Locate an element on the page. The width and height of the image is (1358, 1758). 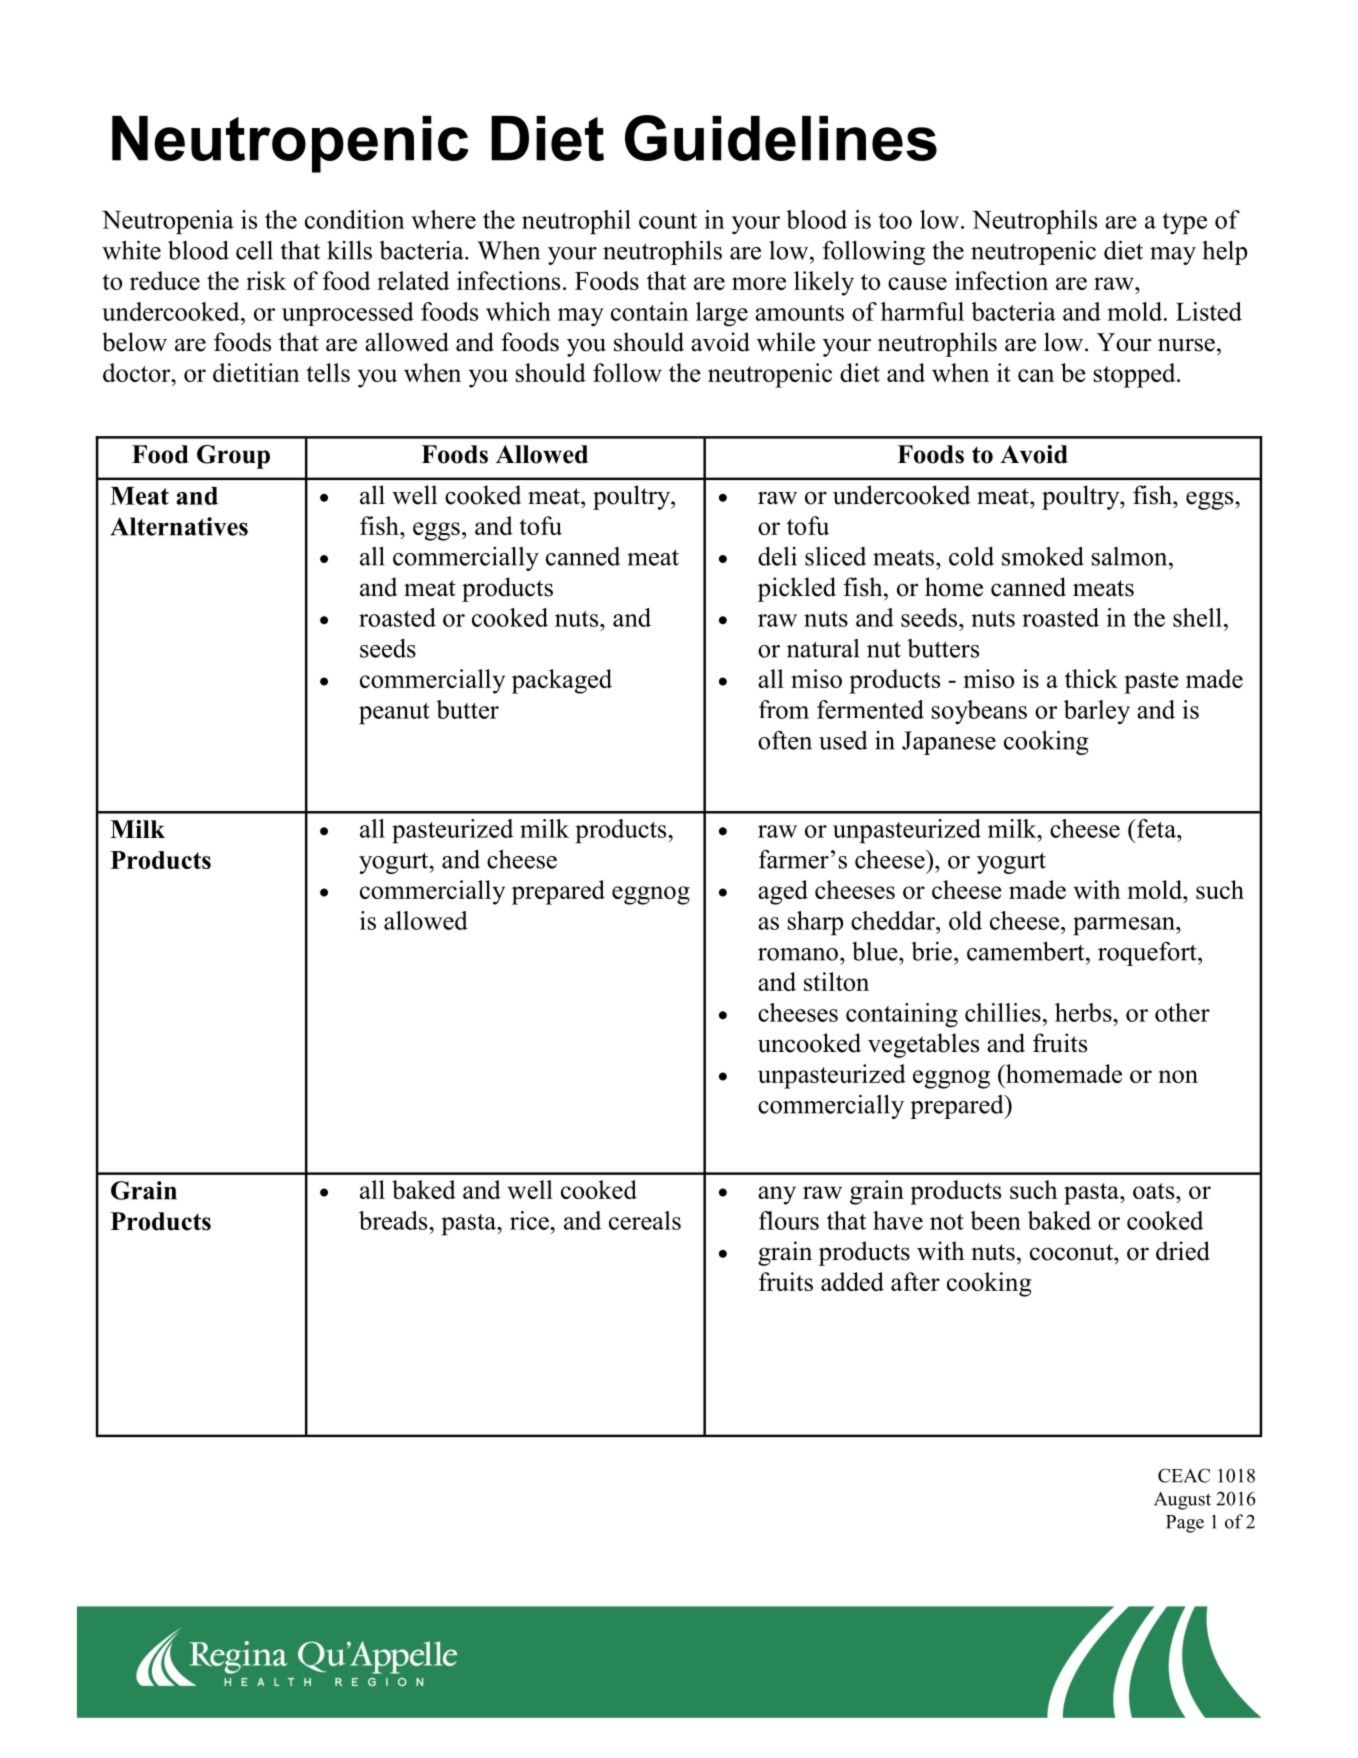
type is located at coordinates (1184, 224).
